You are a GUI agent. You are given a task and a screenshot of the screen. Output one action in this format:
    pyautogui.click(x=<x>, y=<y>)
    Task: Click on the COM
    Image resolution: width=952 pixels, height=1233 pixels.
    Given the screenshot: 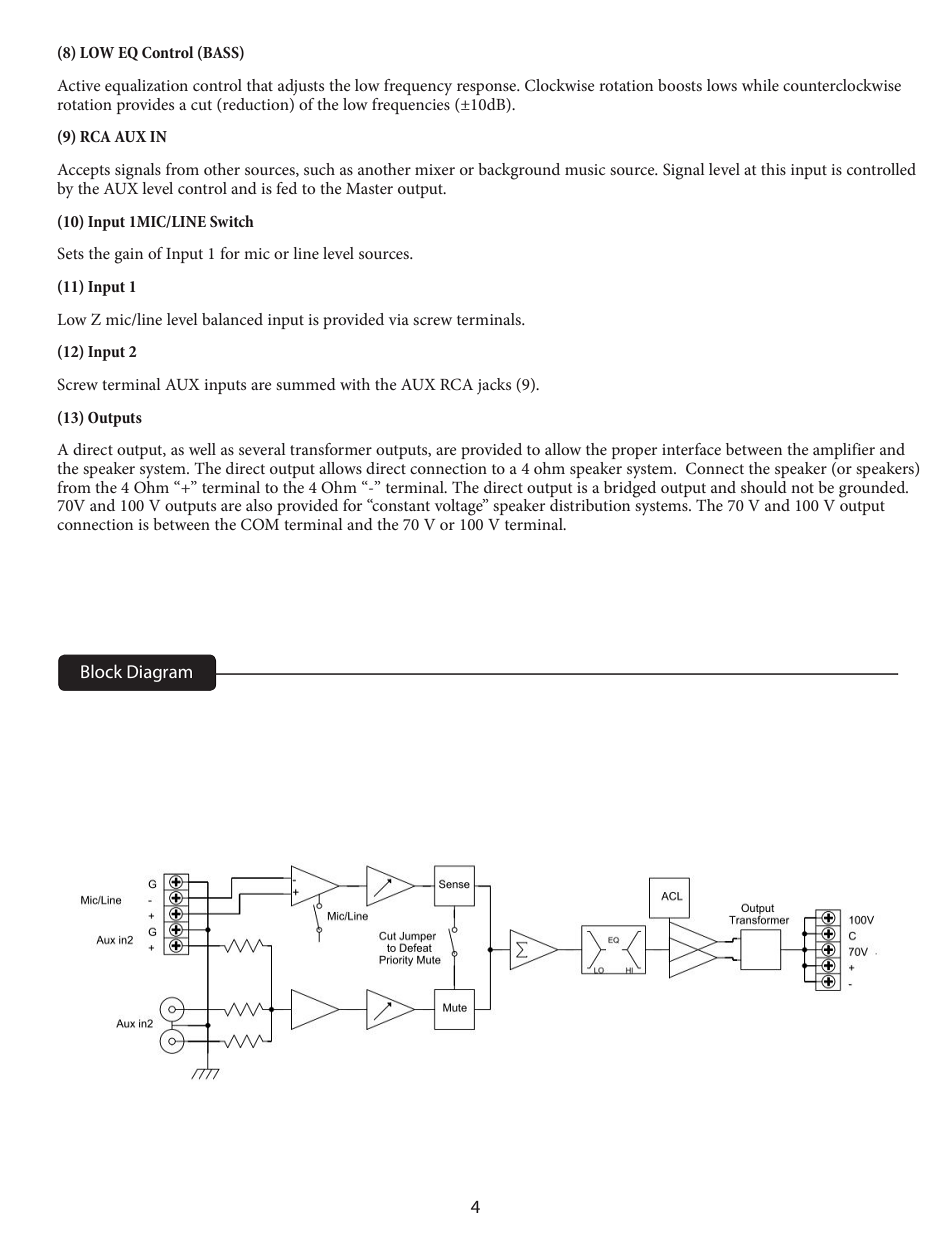 What is the action you would take?
    pyautogui.click(x=260, y=524)
